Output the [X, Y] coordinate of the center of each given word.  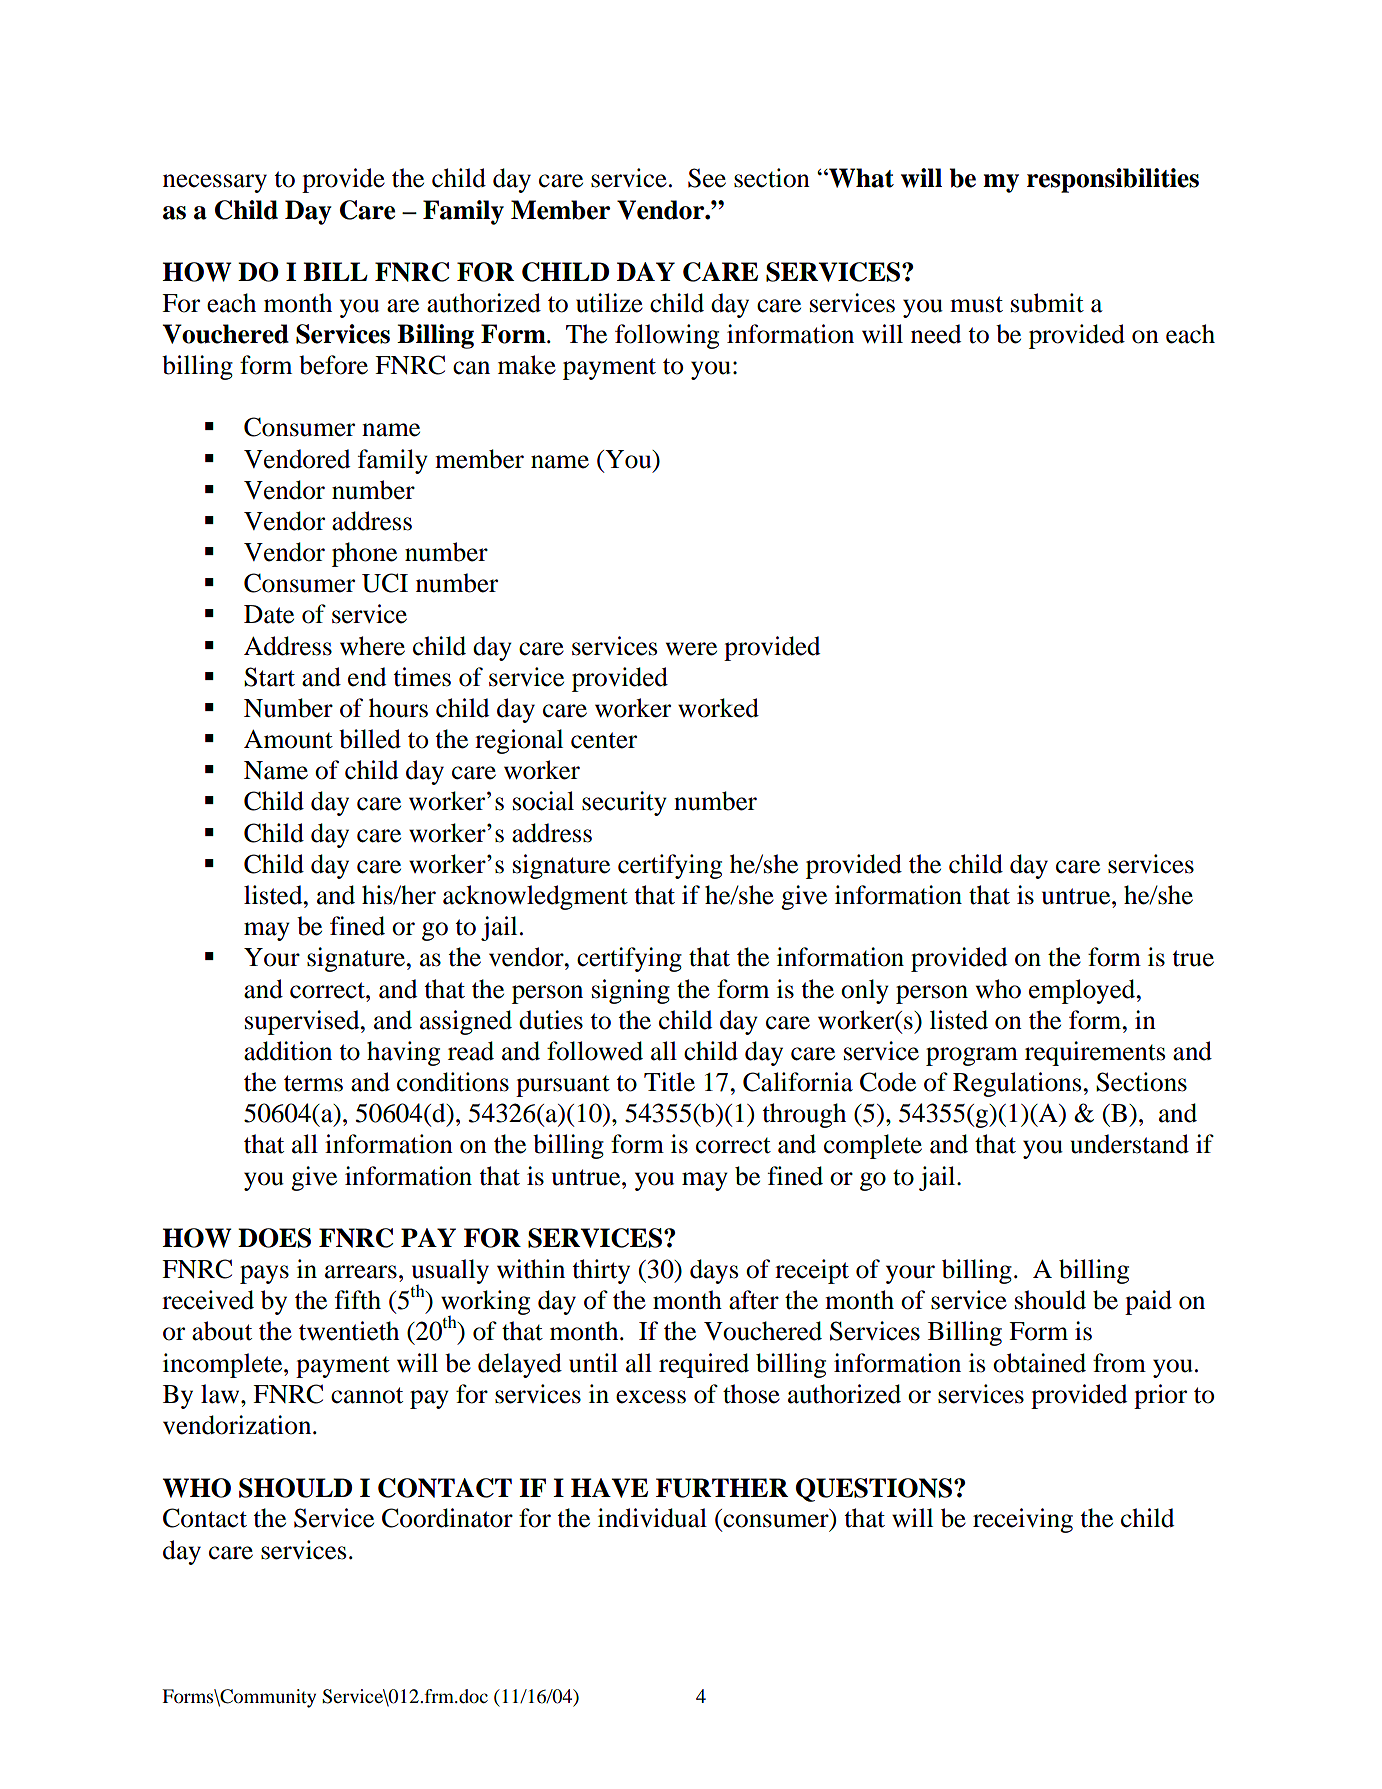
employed [1083, 991]
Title [669, 1082]
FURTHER [722, 1488]
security [624, 803]
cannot [367, 1395]
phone [364, 554]
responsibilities [1113, 180]
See [707, 178]
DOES [274, 1238]
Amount [288, 739]
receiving [1023, 1520]
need [936, 334]
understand [1129, 1144]
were [691, 649]
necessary [215, 183]
